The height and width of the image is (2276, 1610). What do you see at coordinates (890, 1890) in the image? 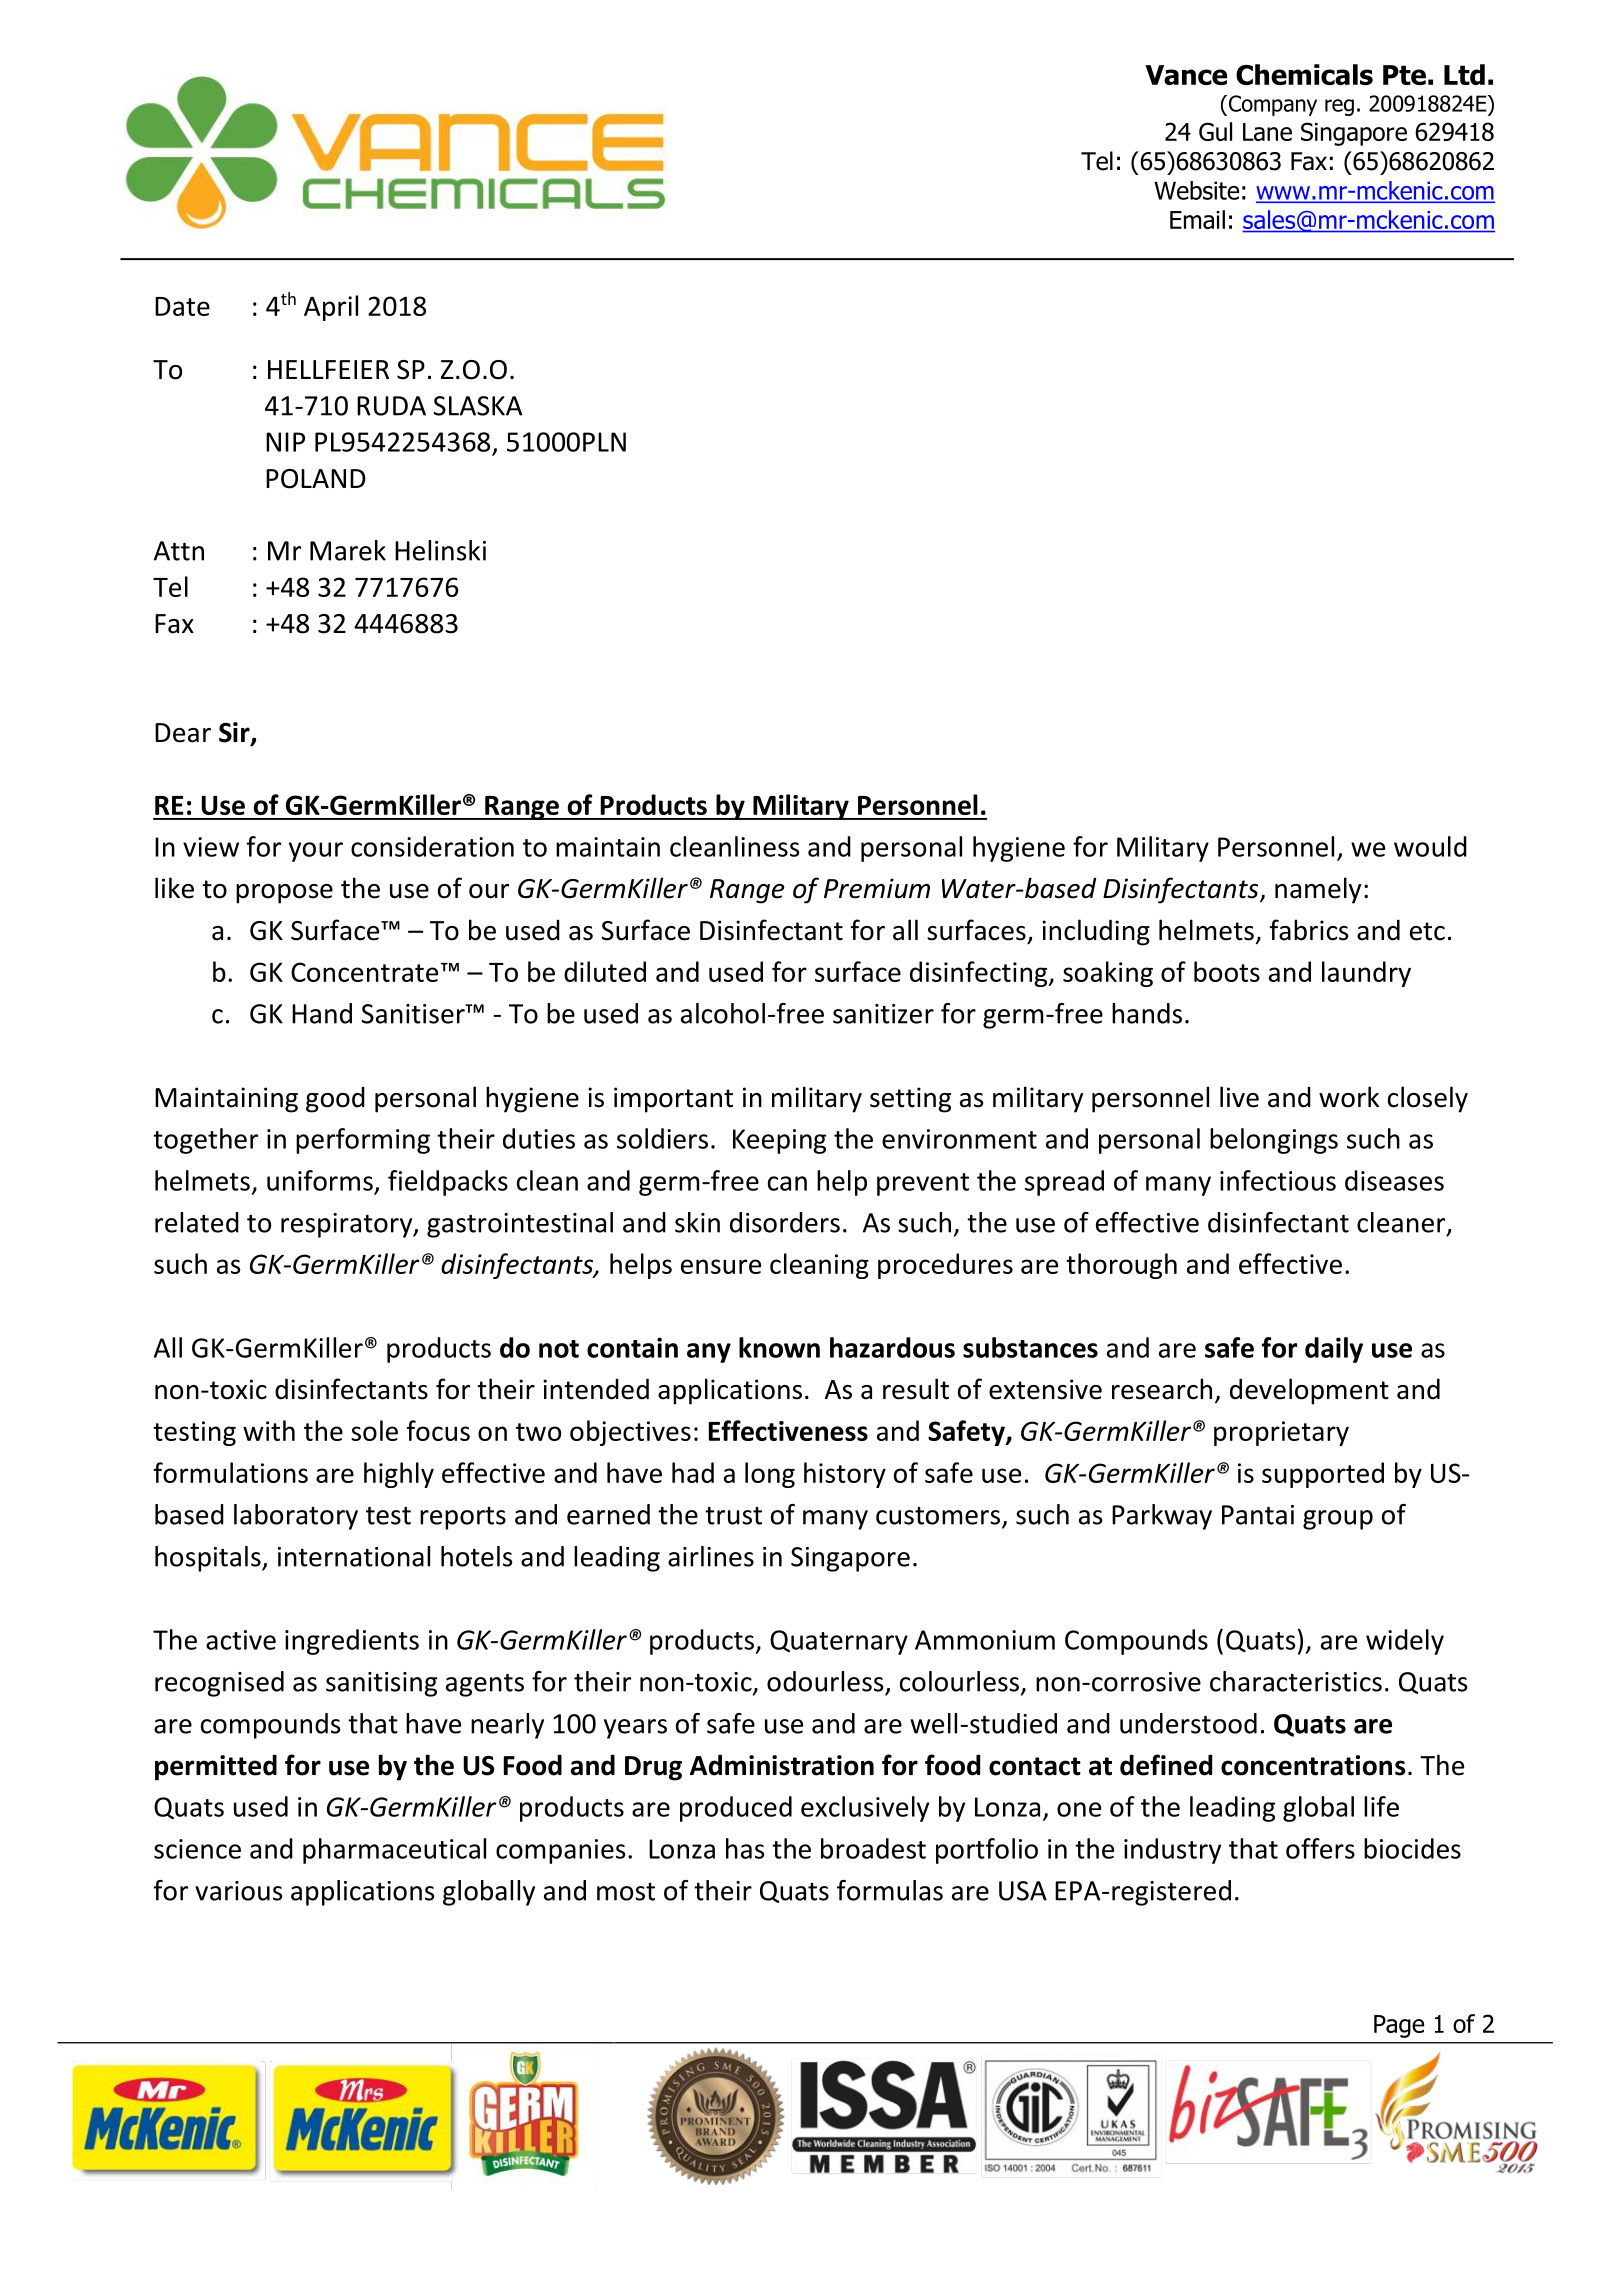
I see `formulas` at bounding box center [890, 1890].
